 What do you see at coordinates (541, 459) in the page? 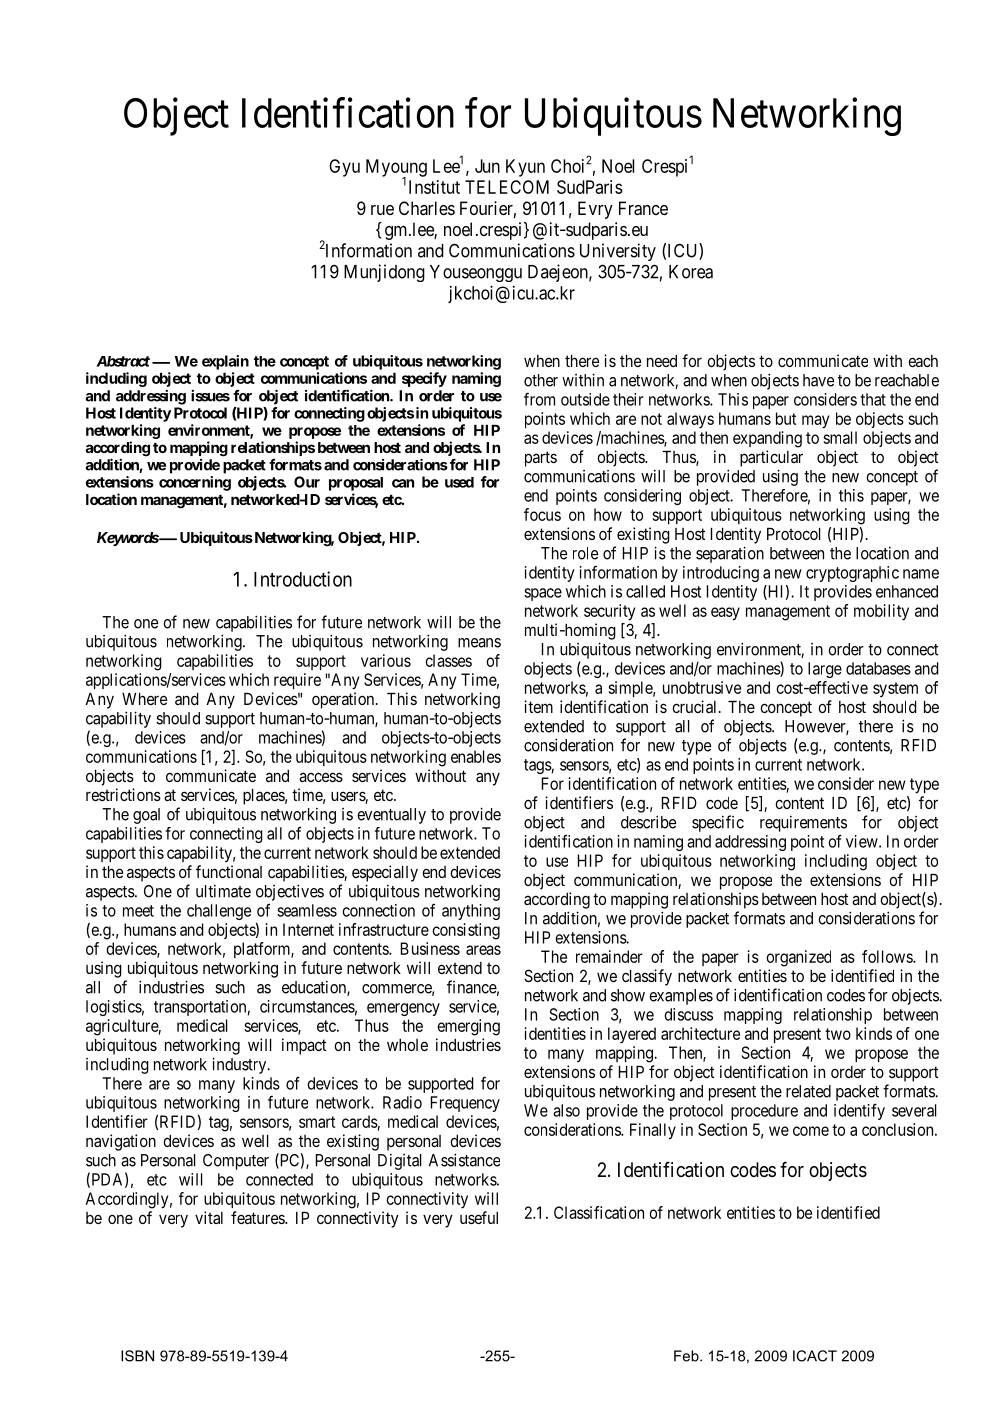
I see `parts` at bounding box center [541, 459].
